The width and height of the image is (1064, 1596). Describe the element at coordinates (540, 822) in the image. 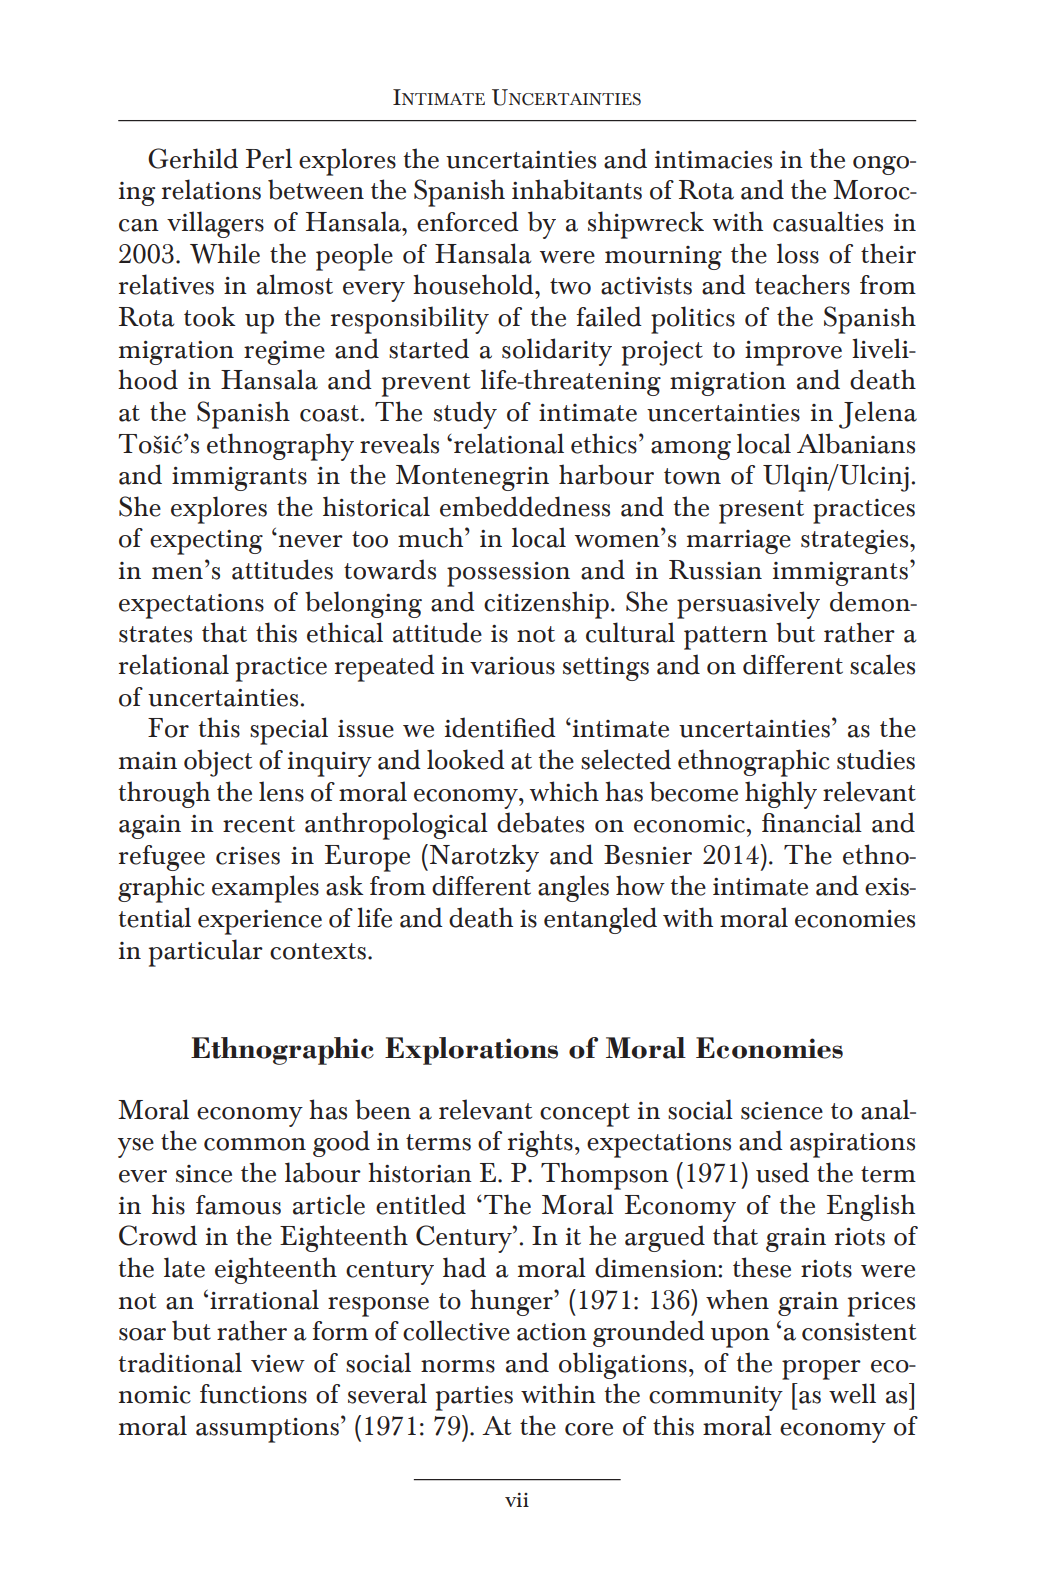

I see `debates` at that location.
